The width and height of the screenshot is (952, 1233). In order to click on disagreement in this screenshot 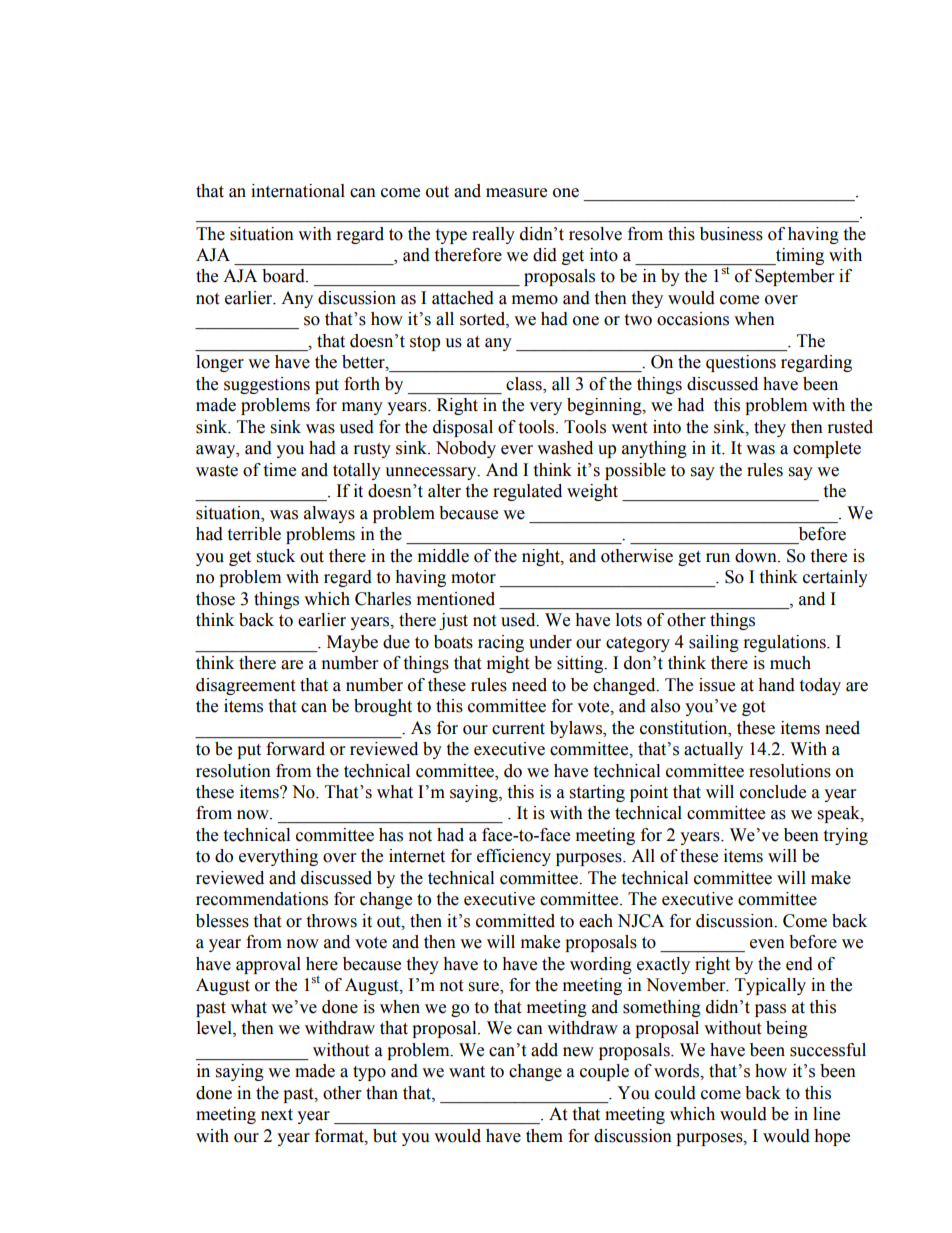, I will do `click(245, 686)`.
